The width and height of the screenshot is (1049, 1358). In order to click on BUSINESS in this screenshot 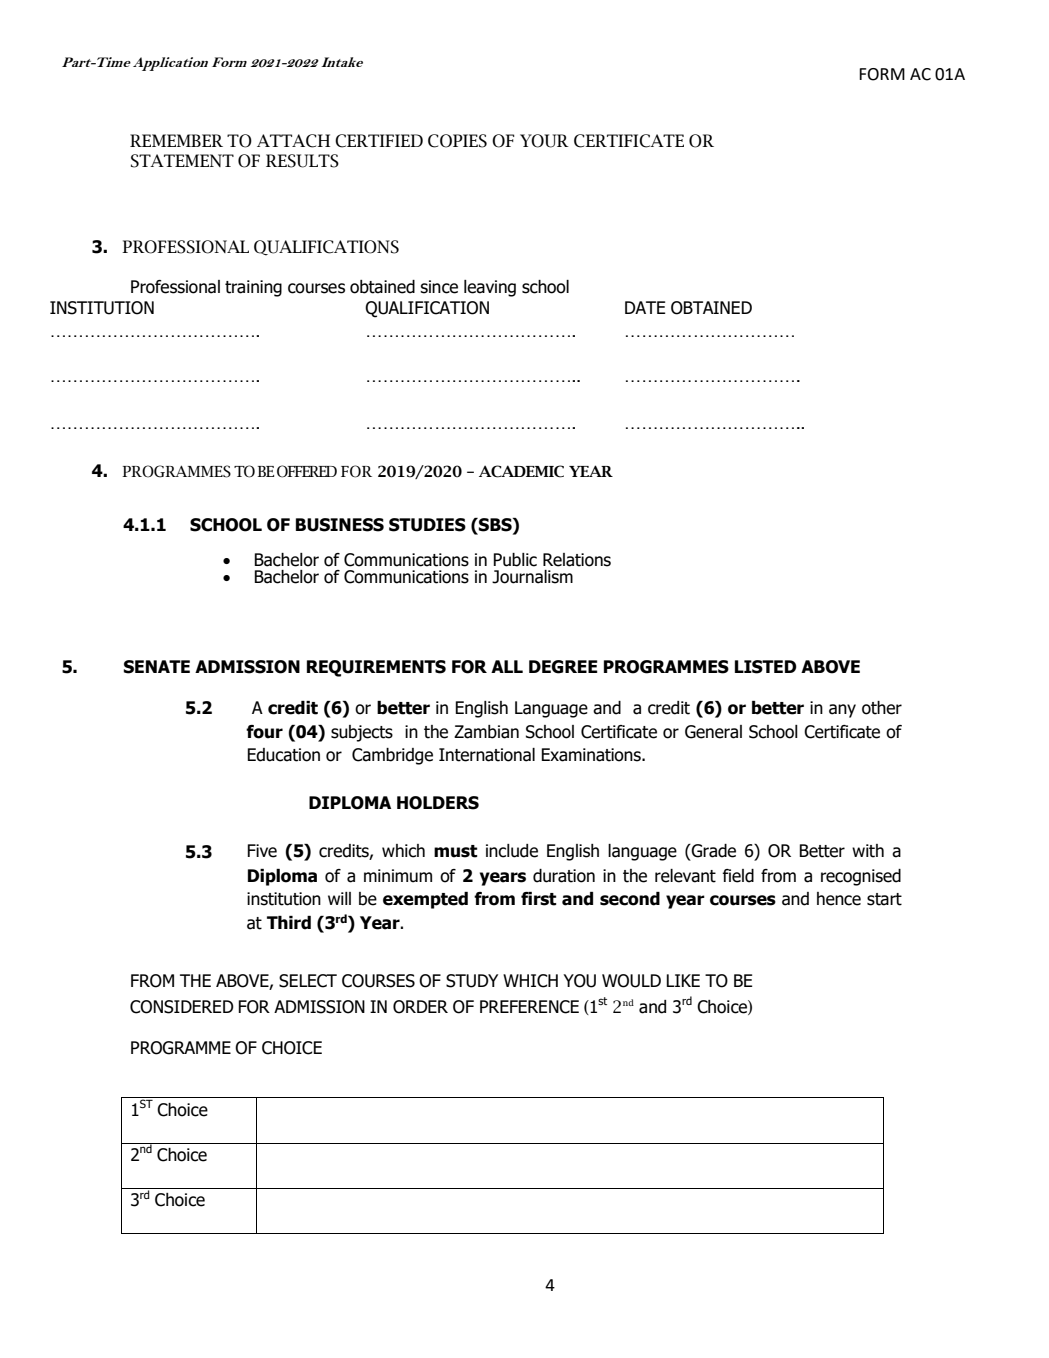, I will do `click(340, 525)`.
